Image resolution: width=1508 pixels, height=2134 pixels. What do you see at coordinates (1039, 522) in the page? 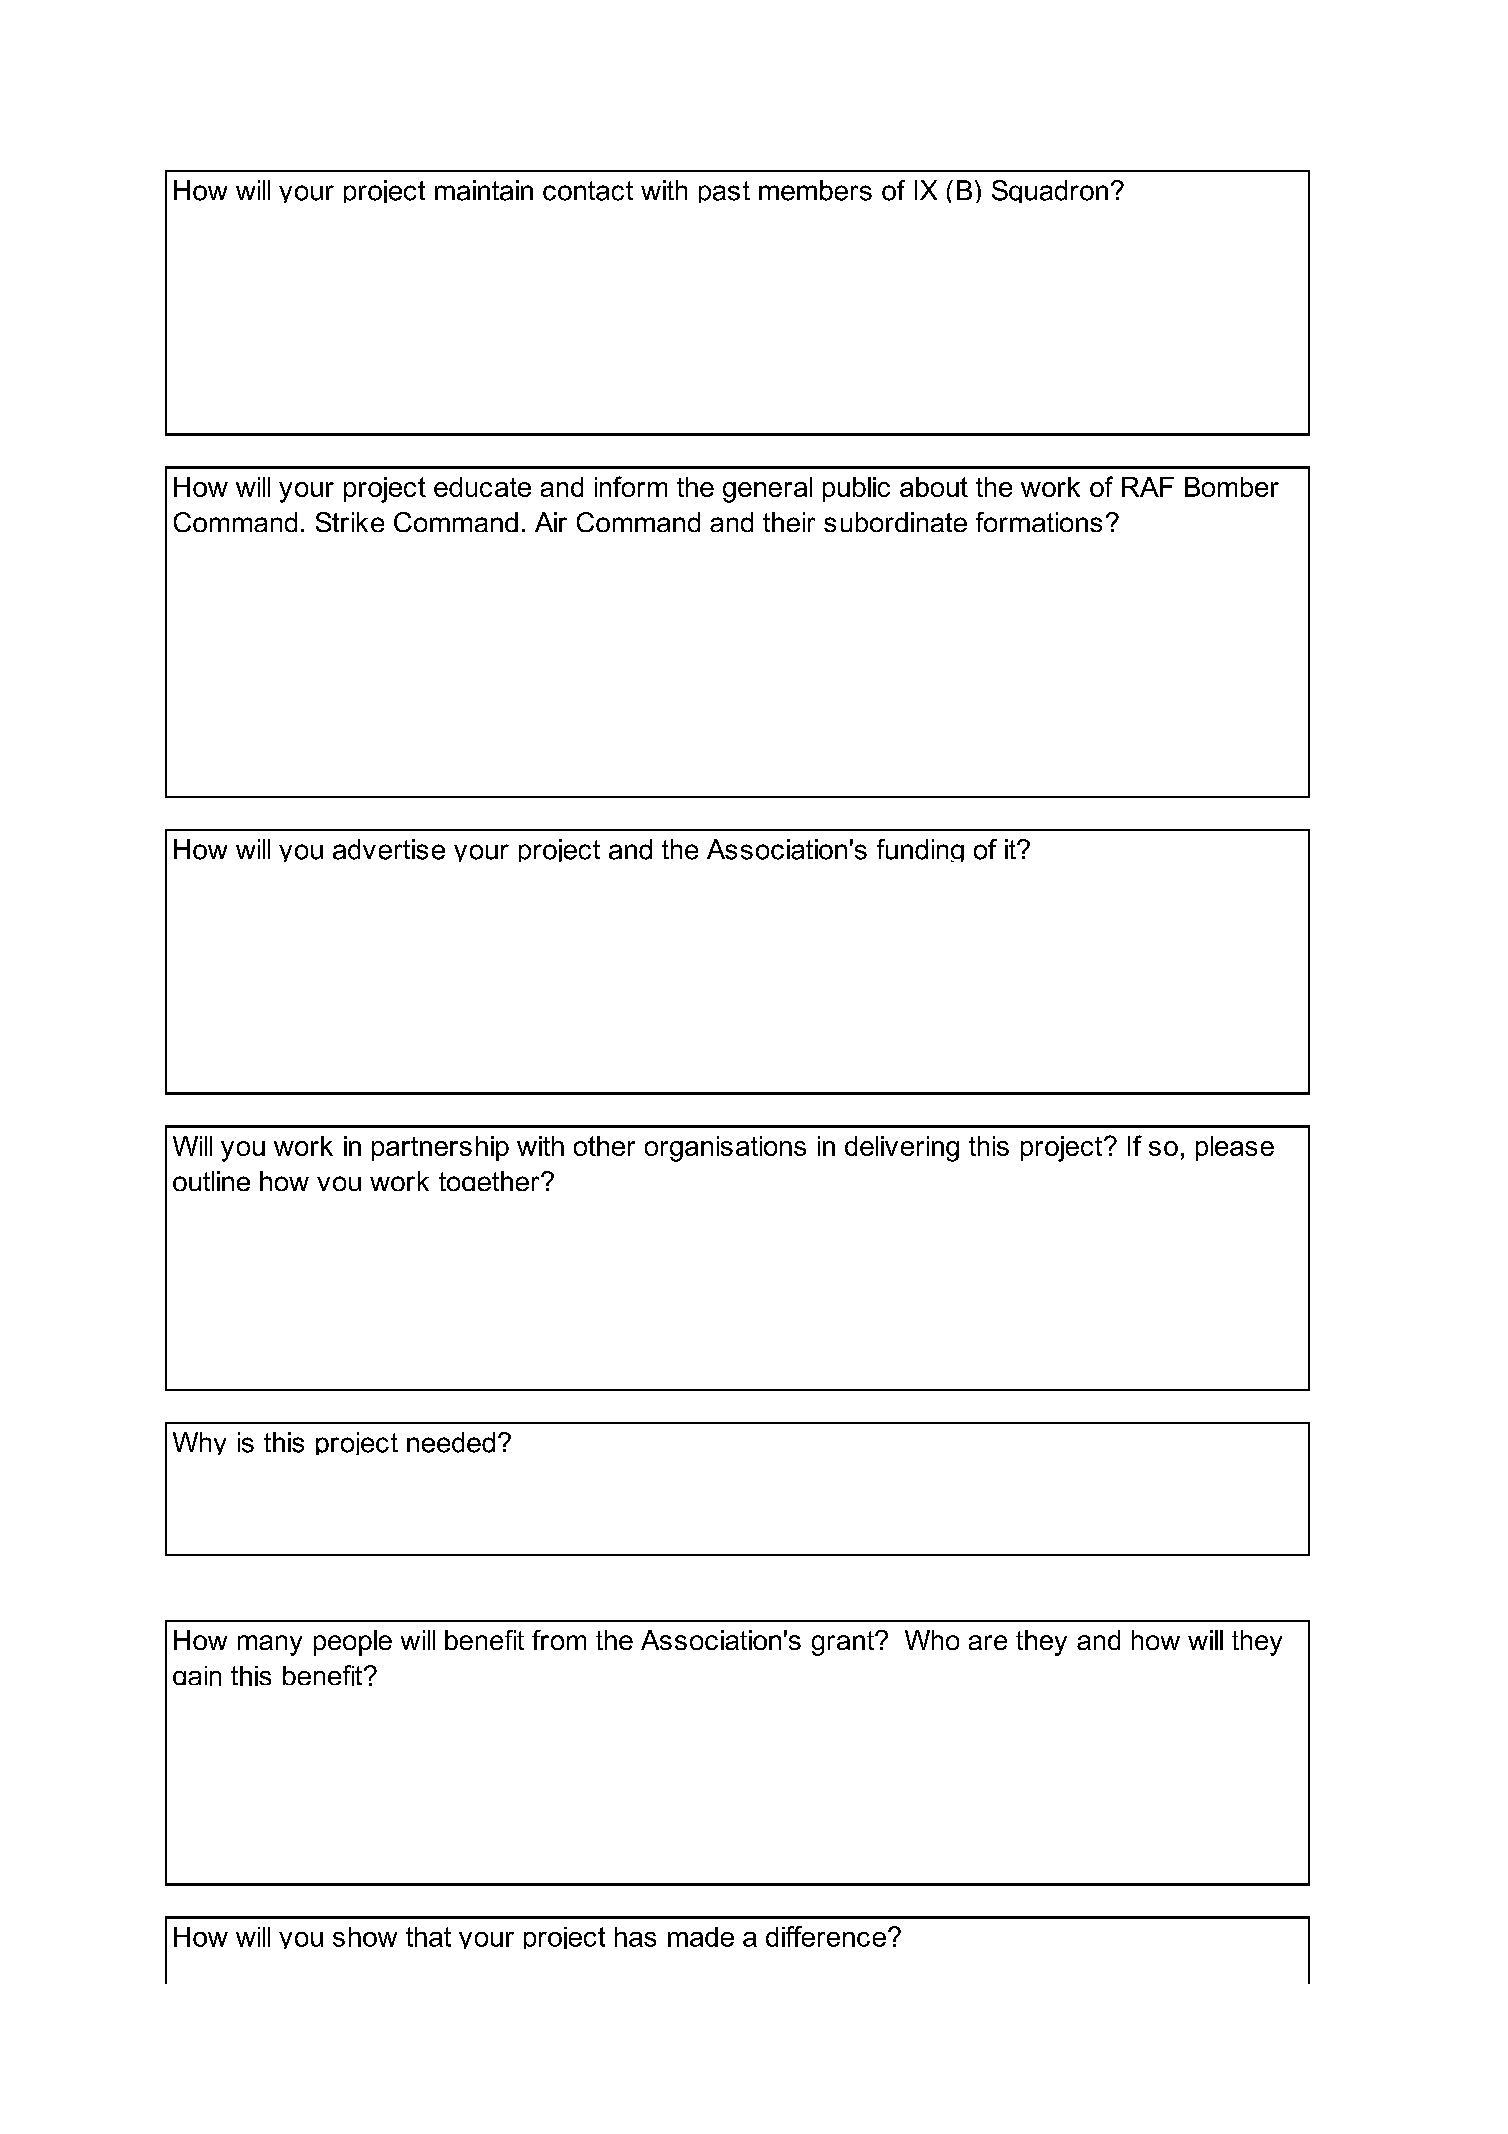
I see `formations` at bounding box center [1039, 522].
